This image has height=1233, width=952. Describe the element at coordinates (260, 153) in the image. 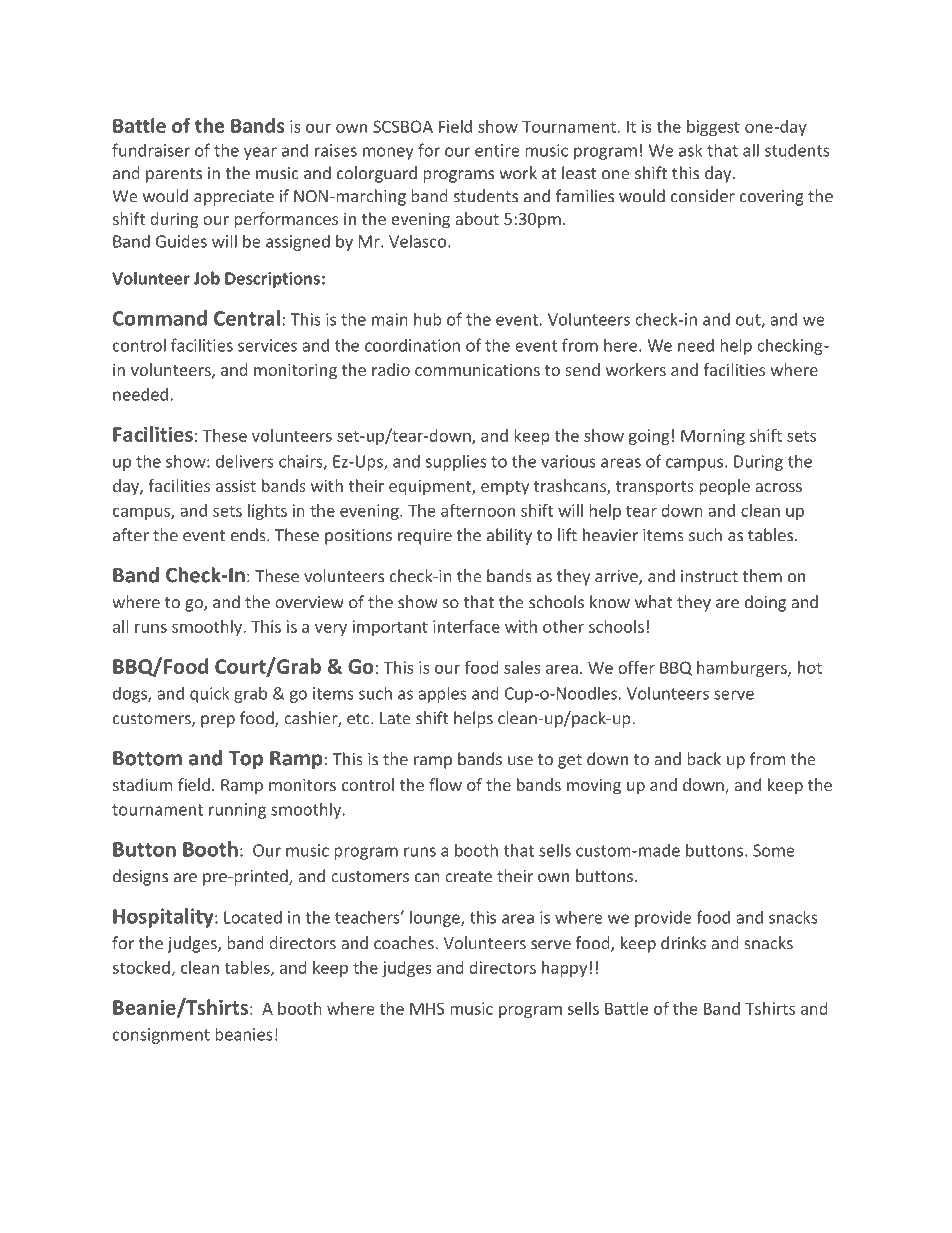

I see `year` at that location.
